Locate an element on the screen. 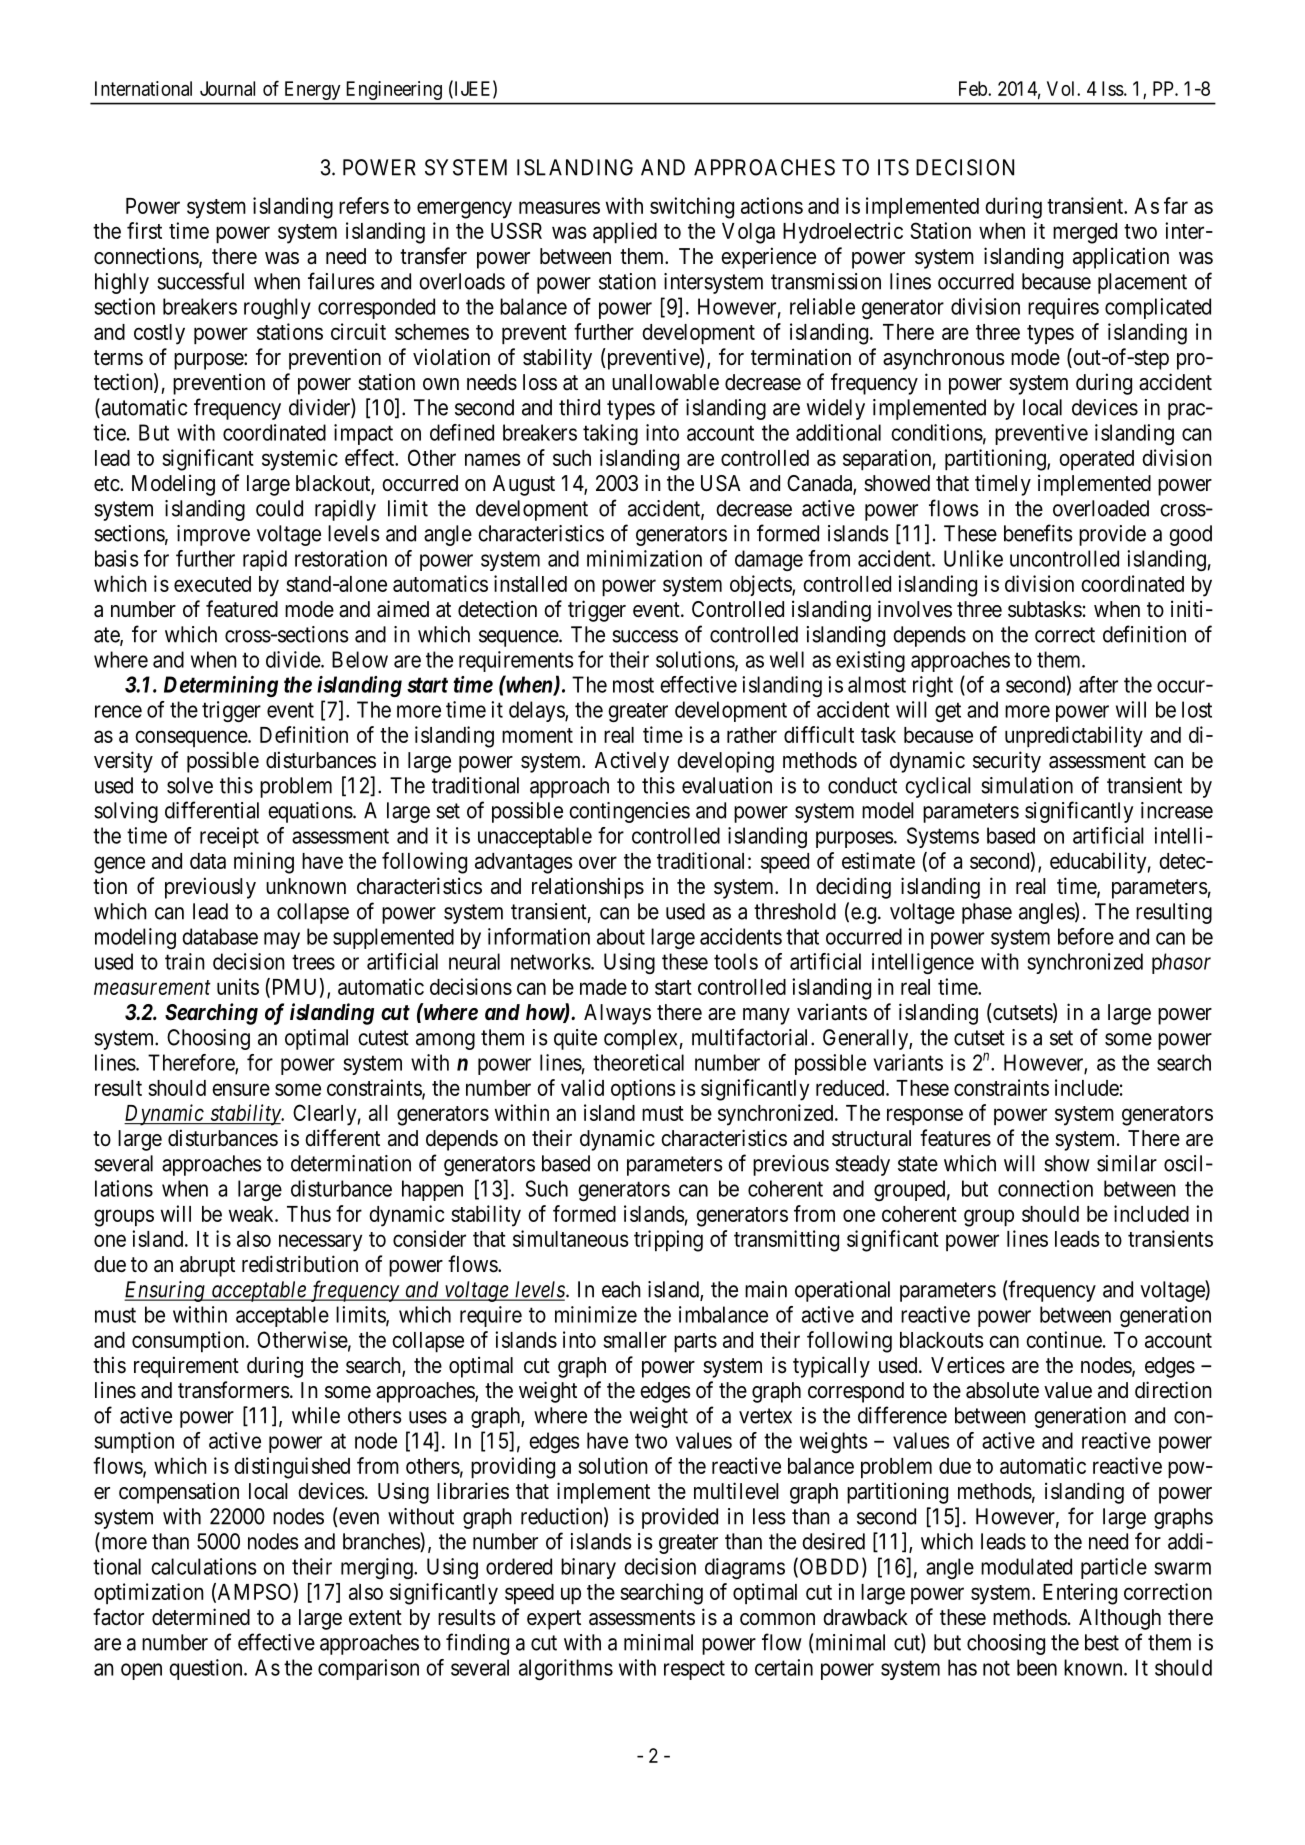 This screenshot has width=1305, height=1845. determined is located at coordinates (201, 1617).
